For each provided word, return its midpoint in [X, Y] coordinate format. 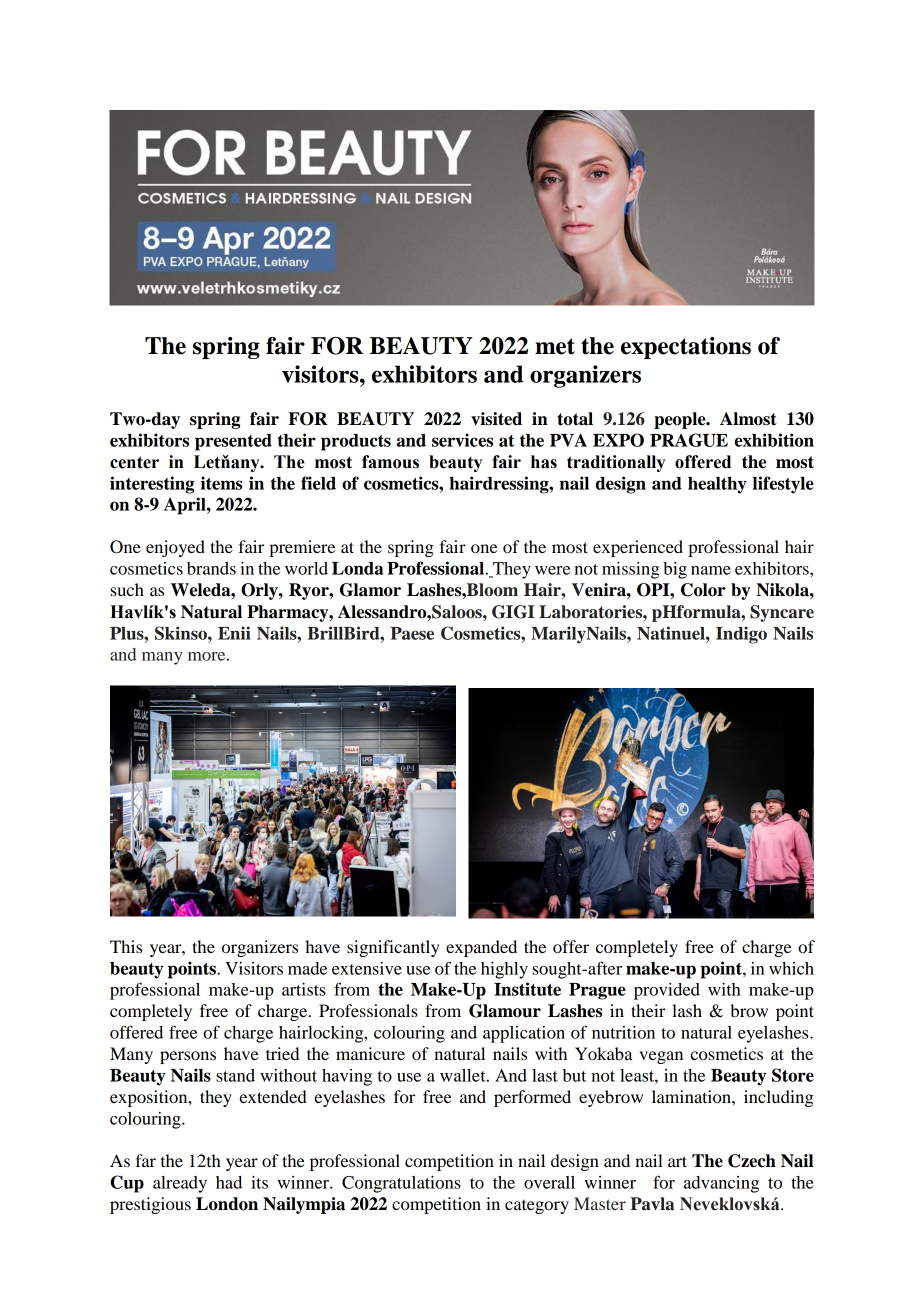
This [126, 946]
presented [233, 442]
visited [496, 419]
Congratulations [401, 1184]
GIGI [513, 612]
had [229, 1182]
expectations [686, 348]
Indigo [741, 635]
